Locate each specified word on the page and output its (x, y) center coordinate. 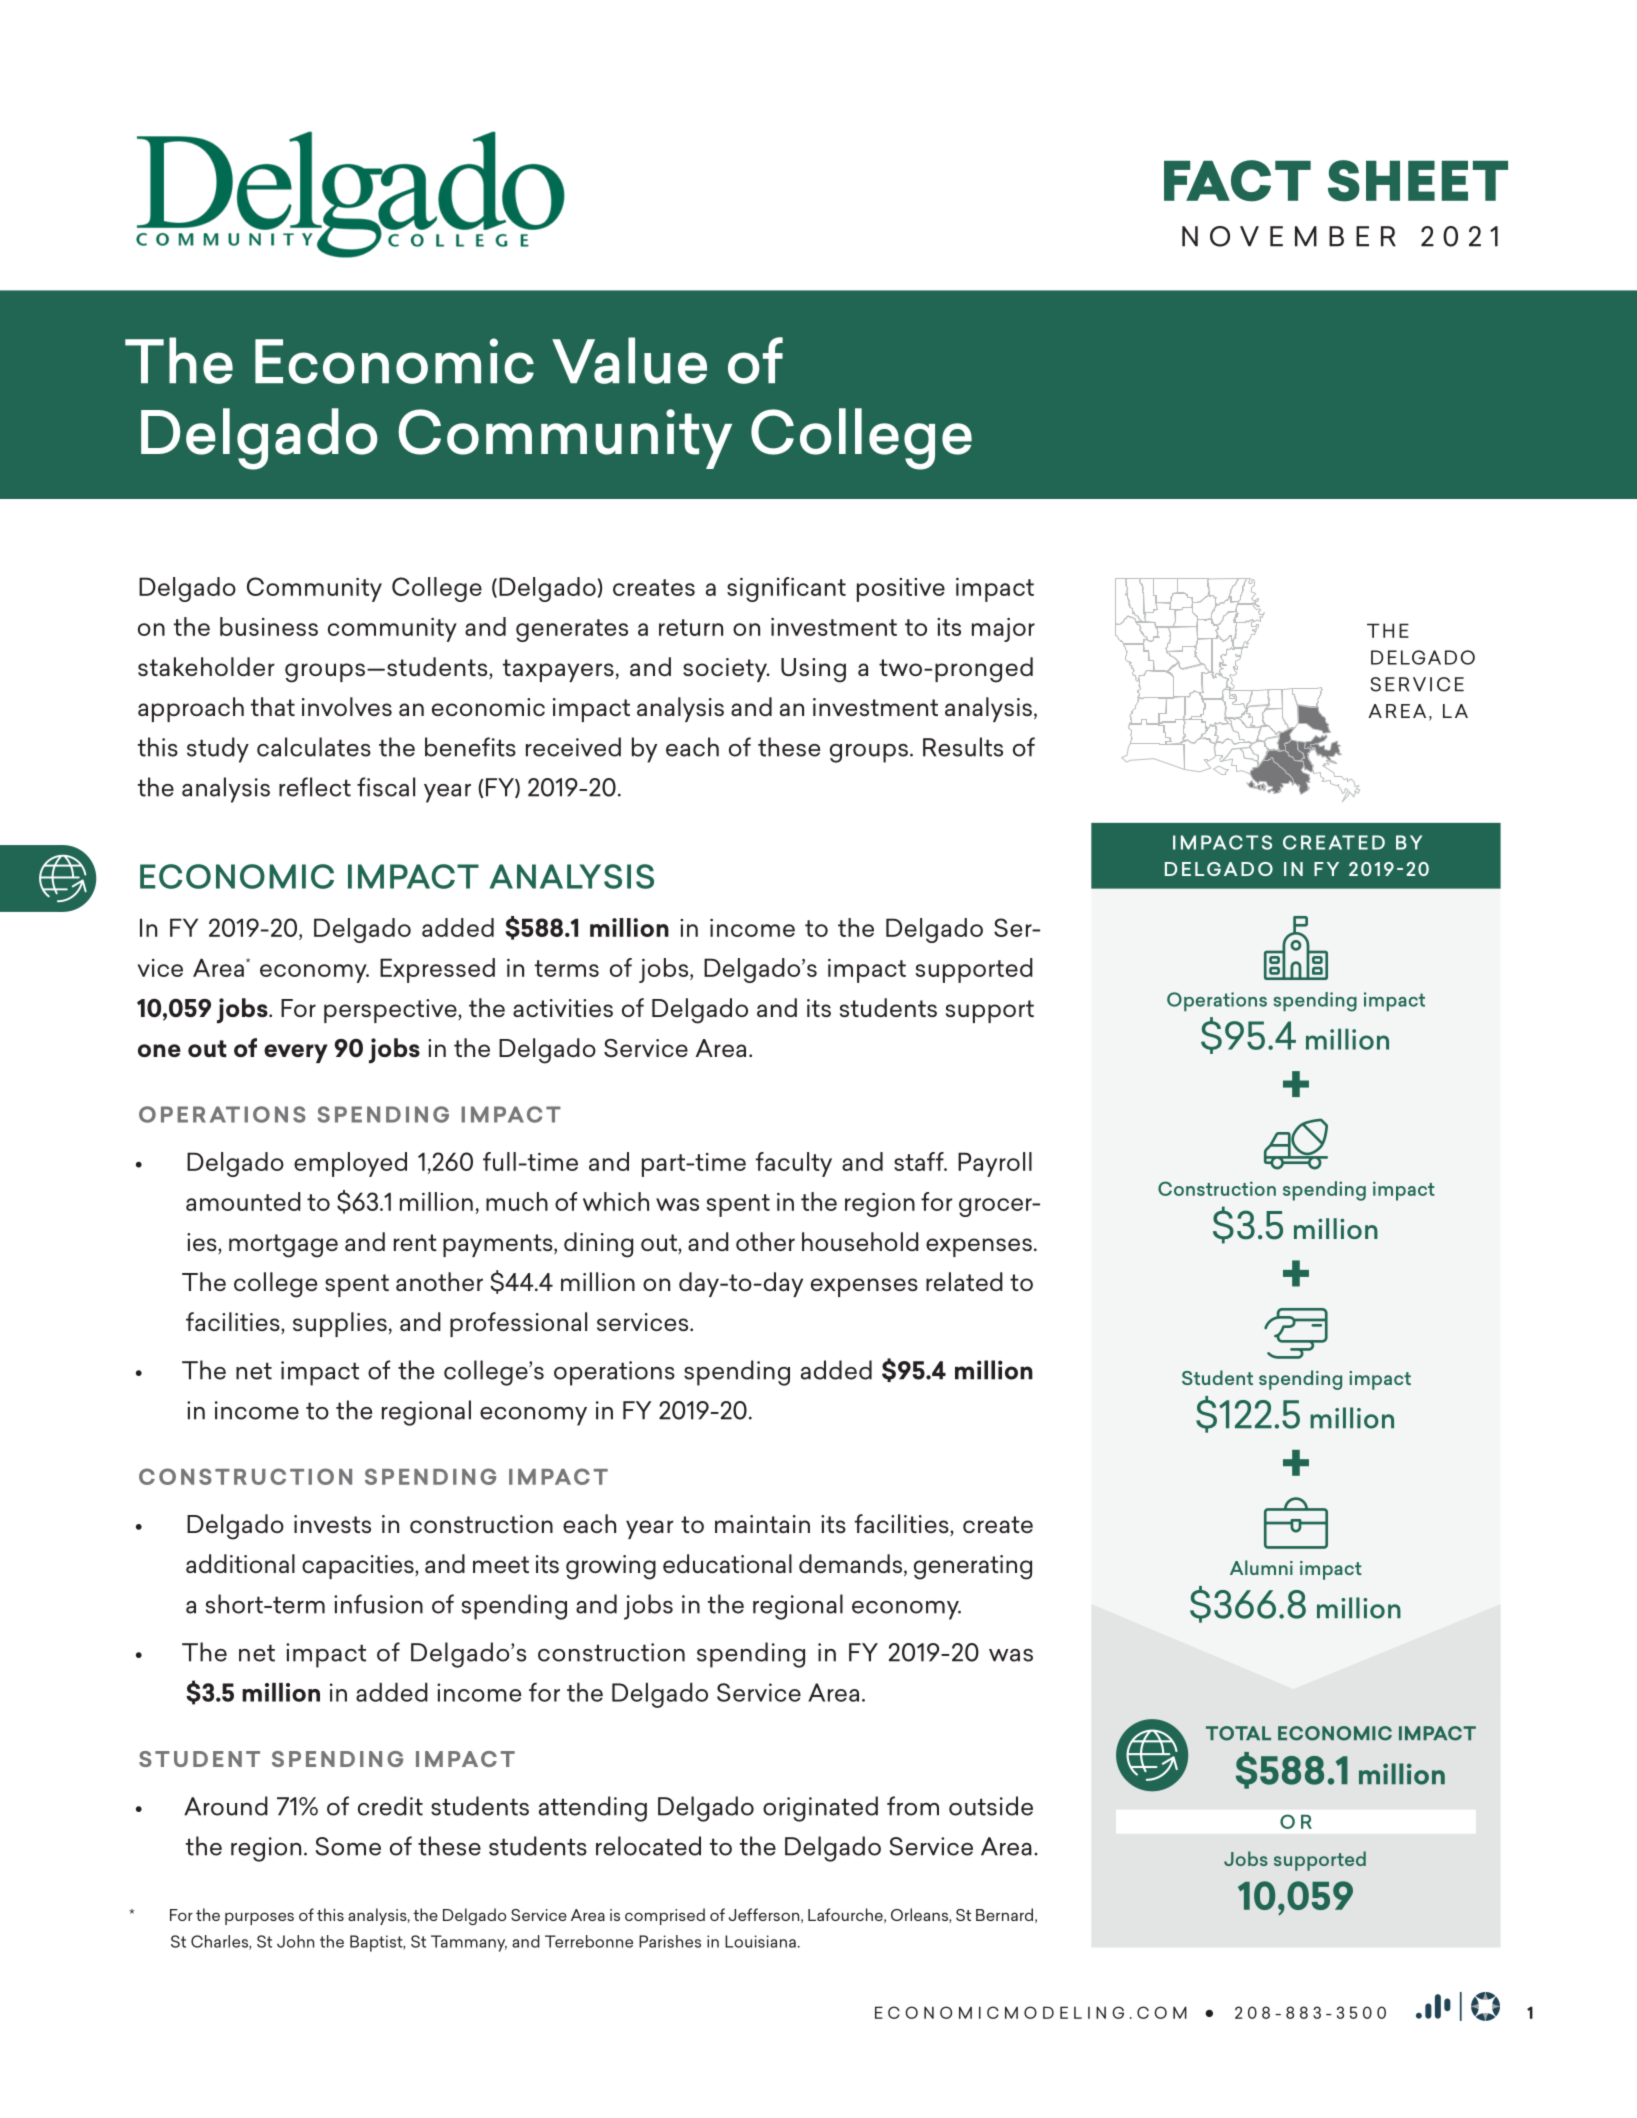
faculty (794, 1164)
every (296, 1053)
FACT (1237, 181)
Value (629, 360)
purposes (259, 1918)
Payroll (995, 1164)
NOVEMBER (1289, 236)
